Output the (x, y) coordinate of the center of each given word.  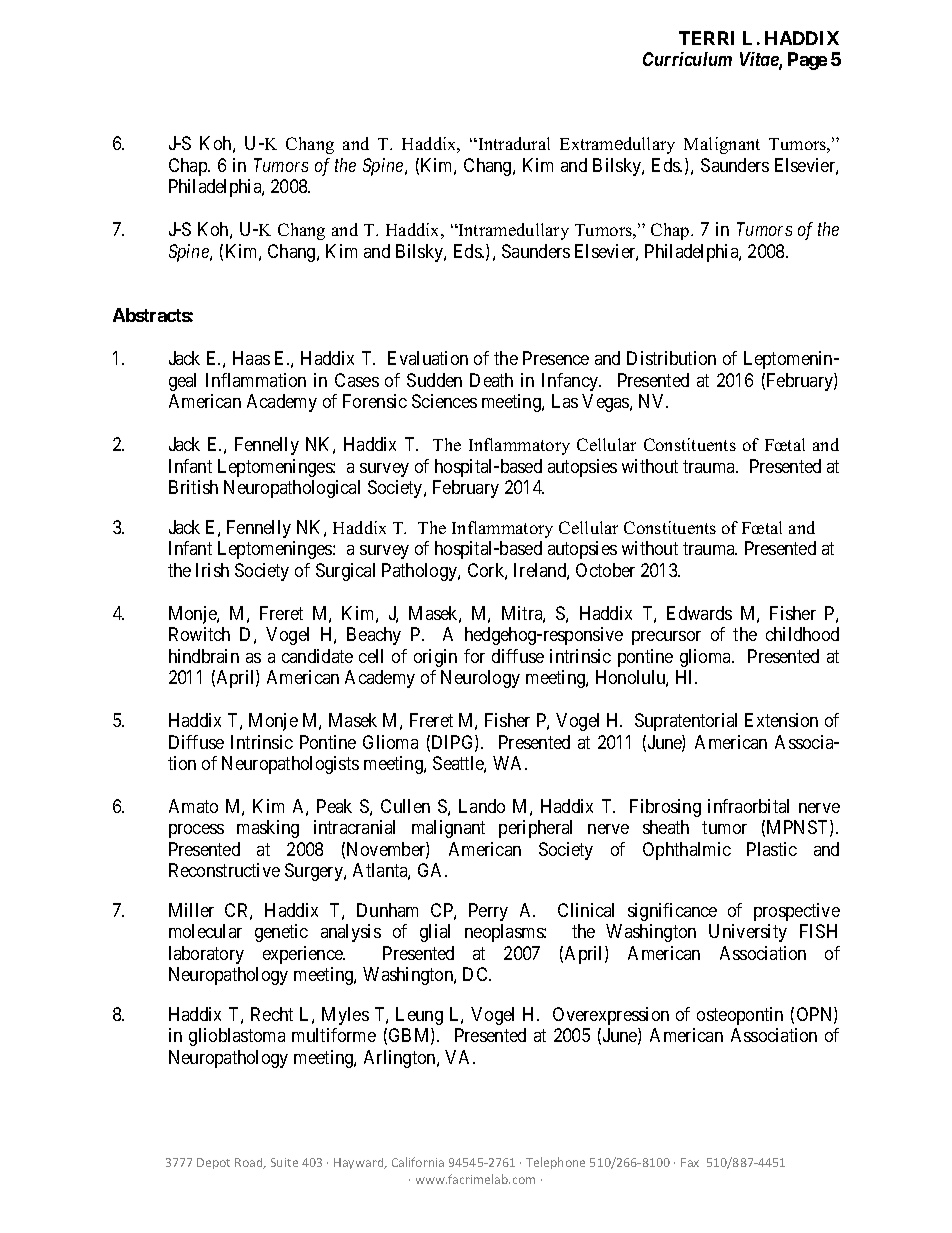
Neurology (480, 679)
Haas (251, 358)
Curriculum (687, 59)
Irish (212, 570)
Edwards (699, 613)
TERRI (706, 38)
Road (250, 1163)
